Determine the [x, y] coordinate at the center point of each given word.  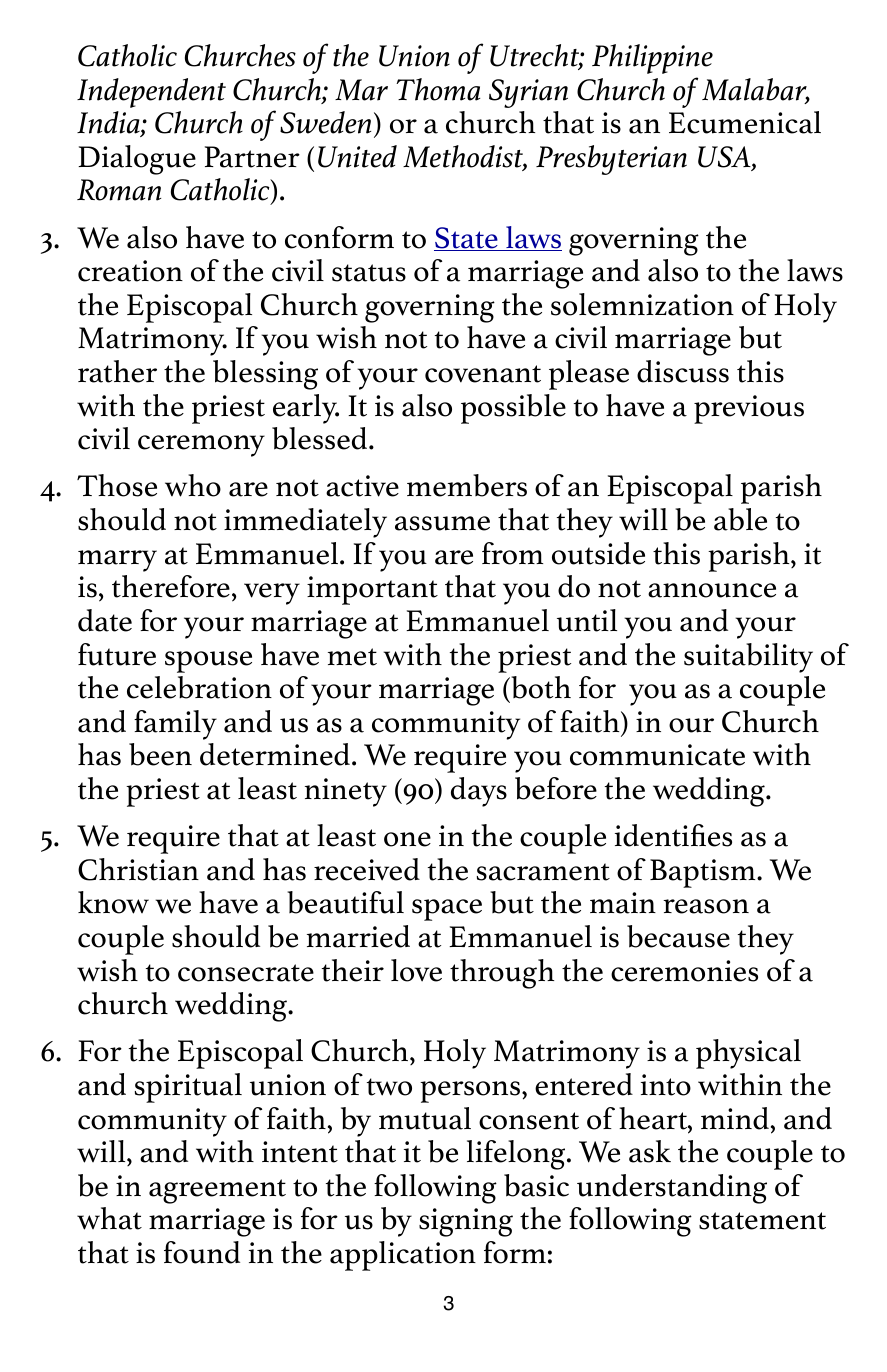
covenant [483, 374]
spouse [208, 662]
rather [117, 371]
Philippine [652, 59]
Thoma [438, 89]
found [202, 1252]
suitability [748, 658]
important [372, 590]
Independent [151, 93]
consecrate [246, 973]
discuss [683, 371]
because [678, 936]
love [416, 970]
